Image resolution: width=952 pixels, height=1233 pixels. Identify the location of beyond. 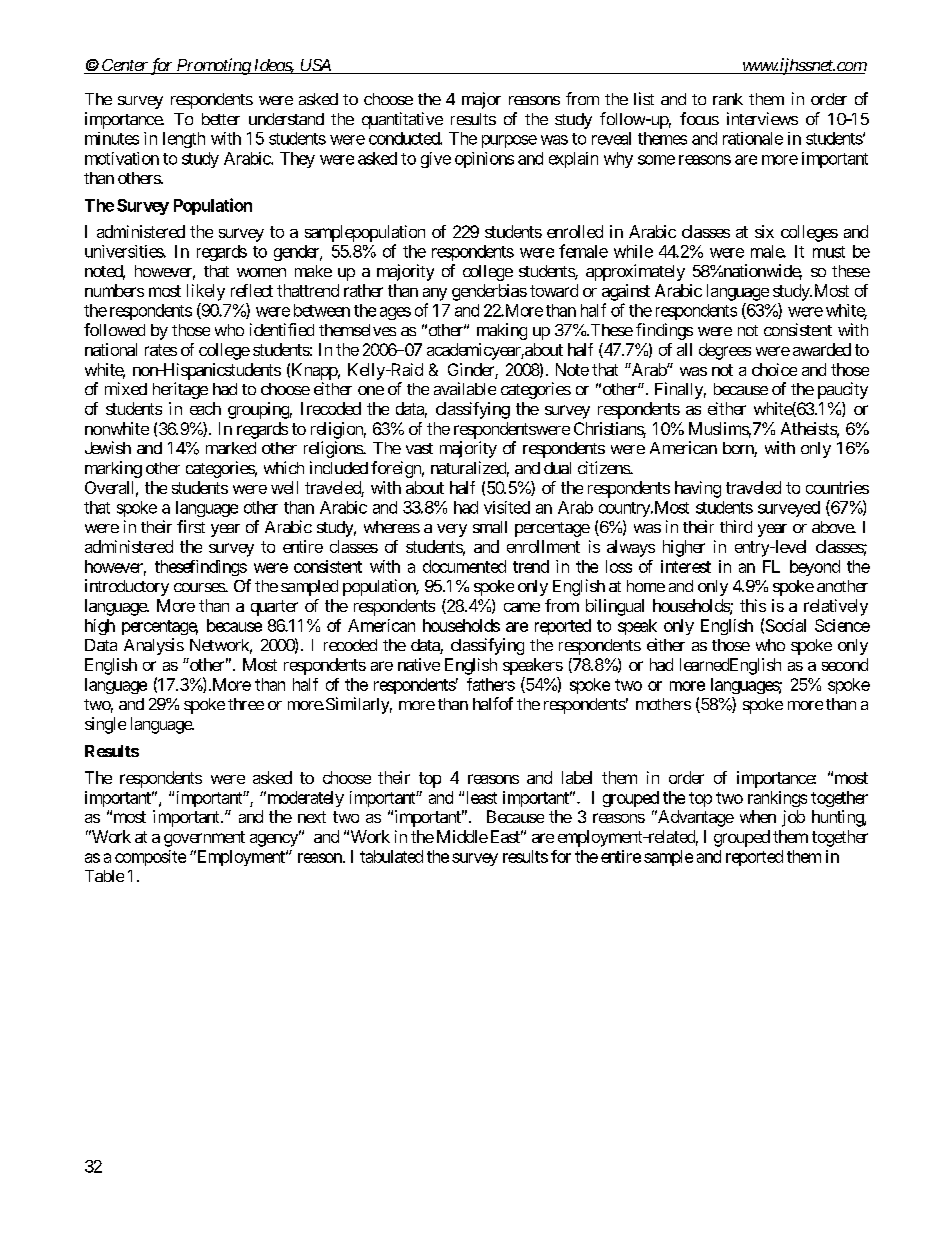
(815, 568).
